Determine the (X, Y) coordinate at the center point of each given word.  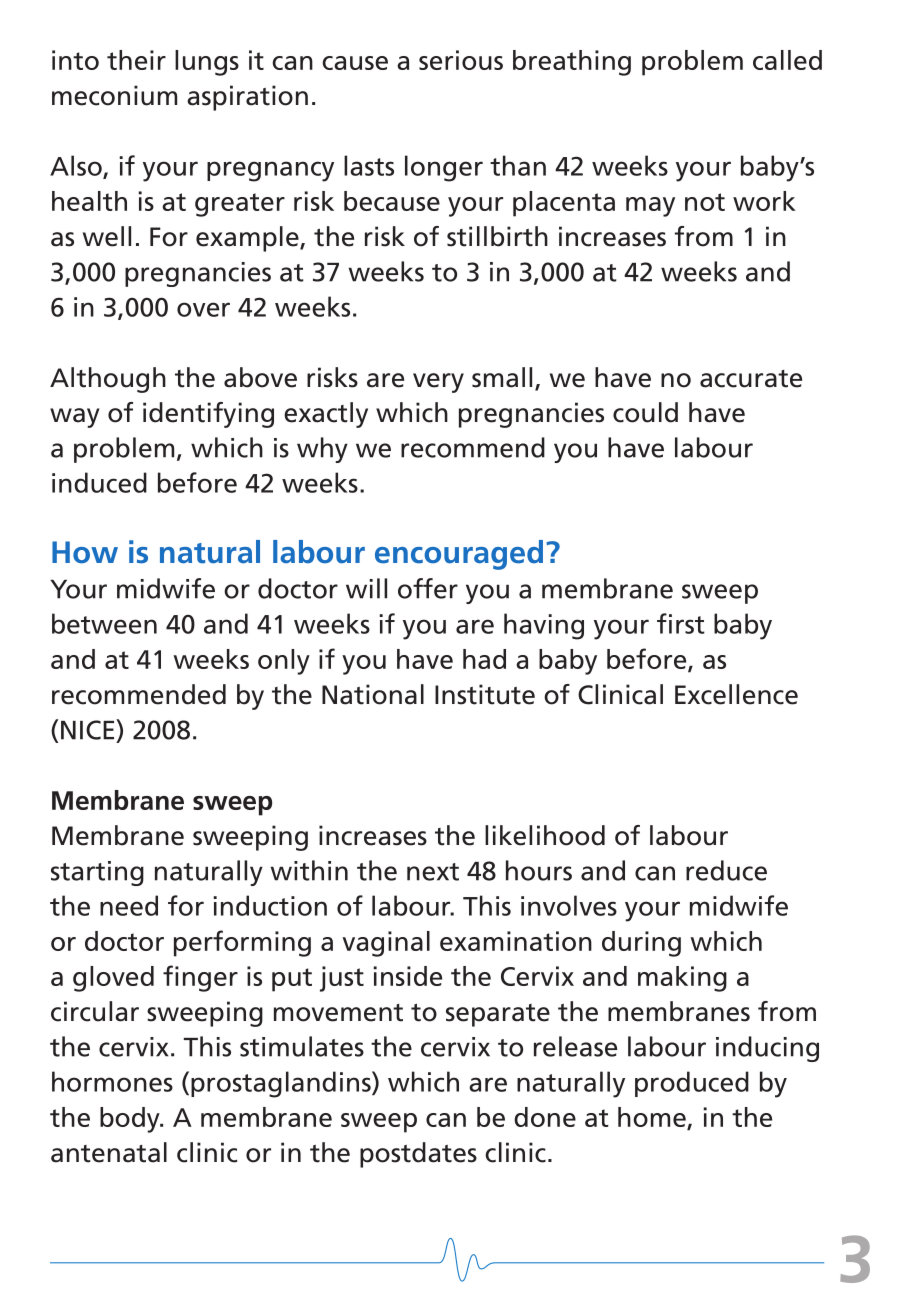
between (104, 623)
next (433, 872)
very (438, 383)
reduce (726, 870)
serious (461, 60)
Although (108, 380)
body (131, 1120)
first (681, 623)
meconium (114, 95)
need (129, 905)
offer (428, 588)
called (787, 60)
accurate (751, 379)
